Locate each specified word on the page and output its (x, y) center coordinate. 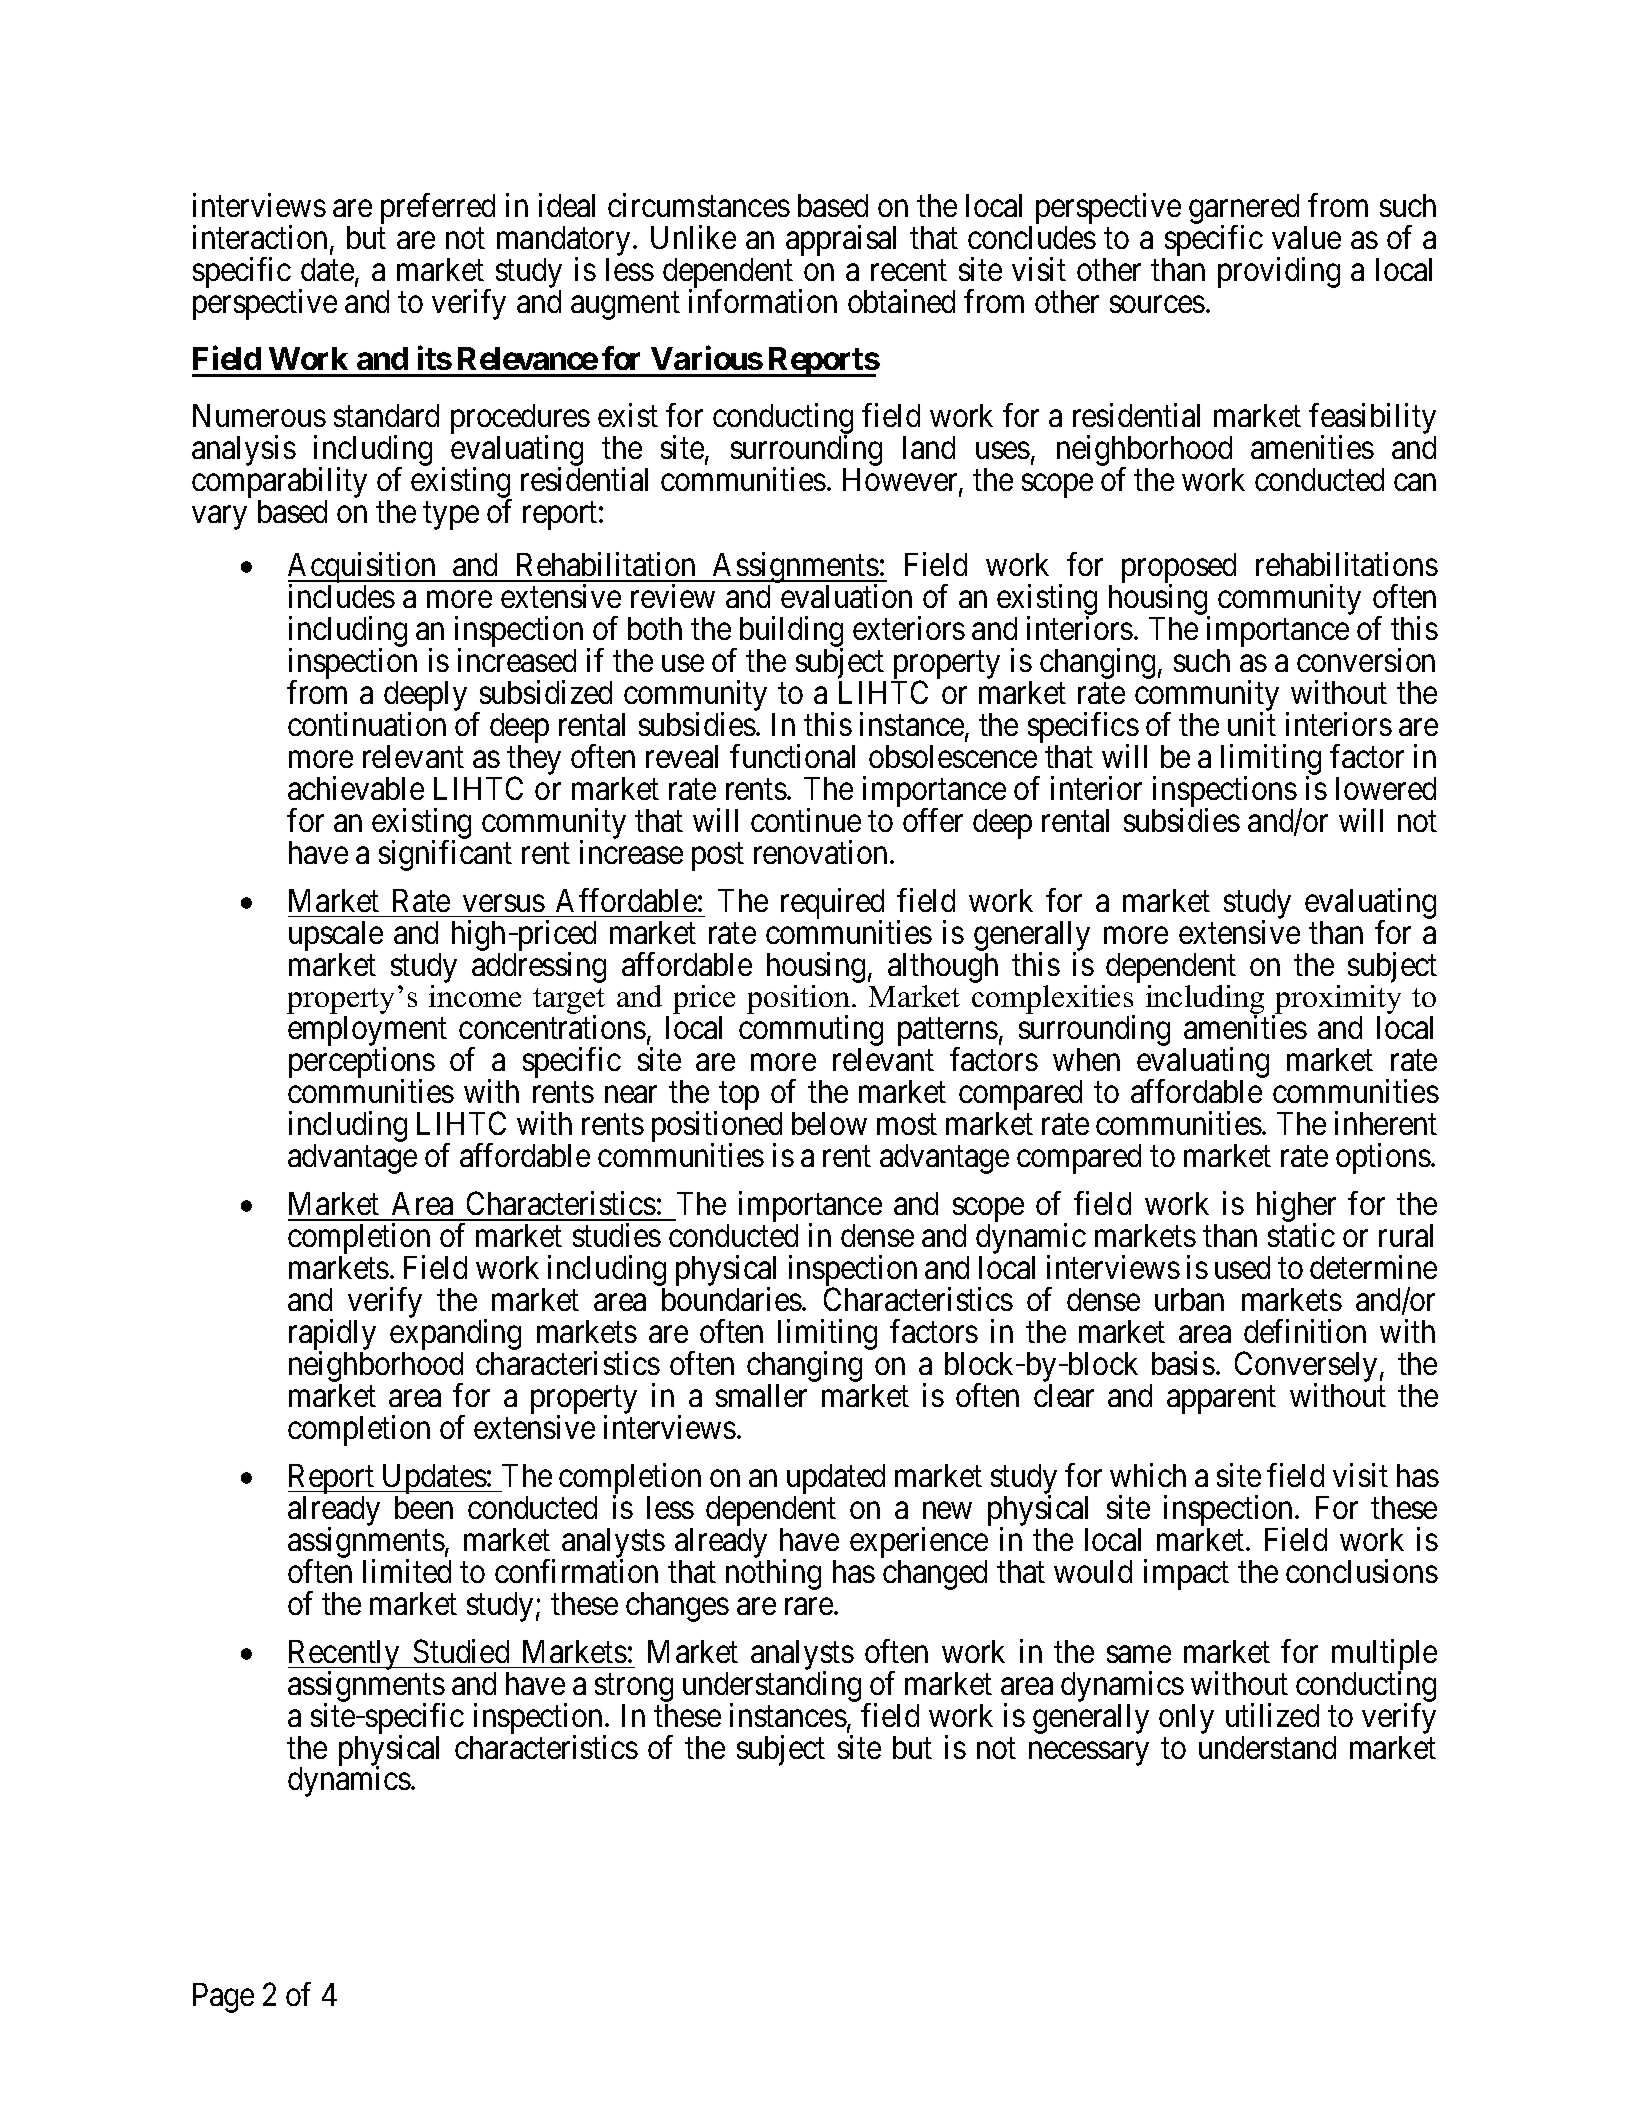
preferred (438, 208)
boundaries (732, 1299)
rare (810, 1606)
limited (407, 1571)
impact (1186, 1574)
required (832, 904)
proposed (1179, 569)
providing (1279, 272)
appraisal (841, 240)
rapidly (332, 1336)
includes (342, 596)
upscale (336, 936)
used (1242, 1267)
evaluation (846, 596)
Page (223, 1998)
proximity (1337, 1001)
